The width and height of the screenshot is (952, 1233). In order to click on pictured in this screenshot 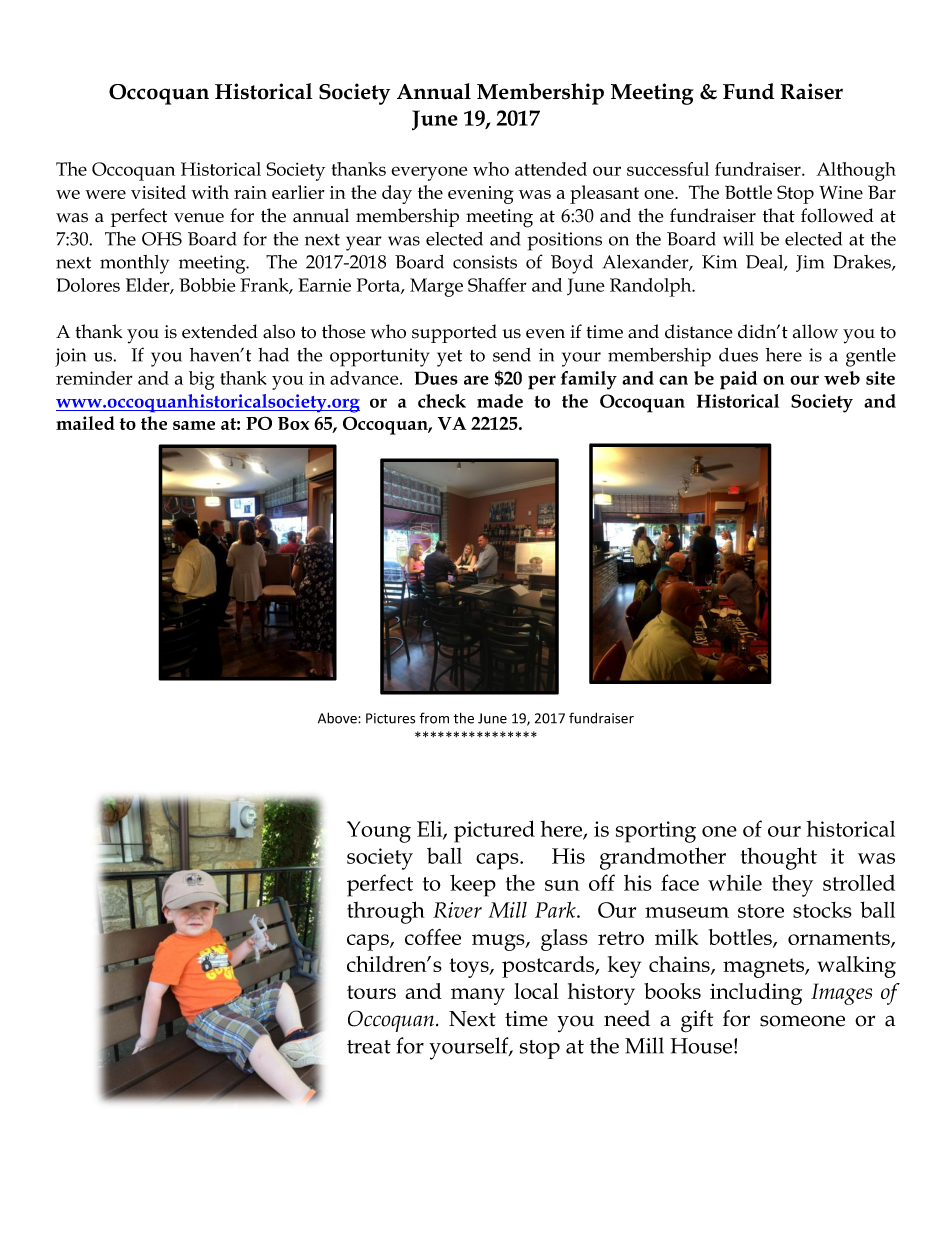, I will do `click(494, 831)`.
